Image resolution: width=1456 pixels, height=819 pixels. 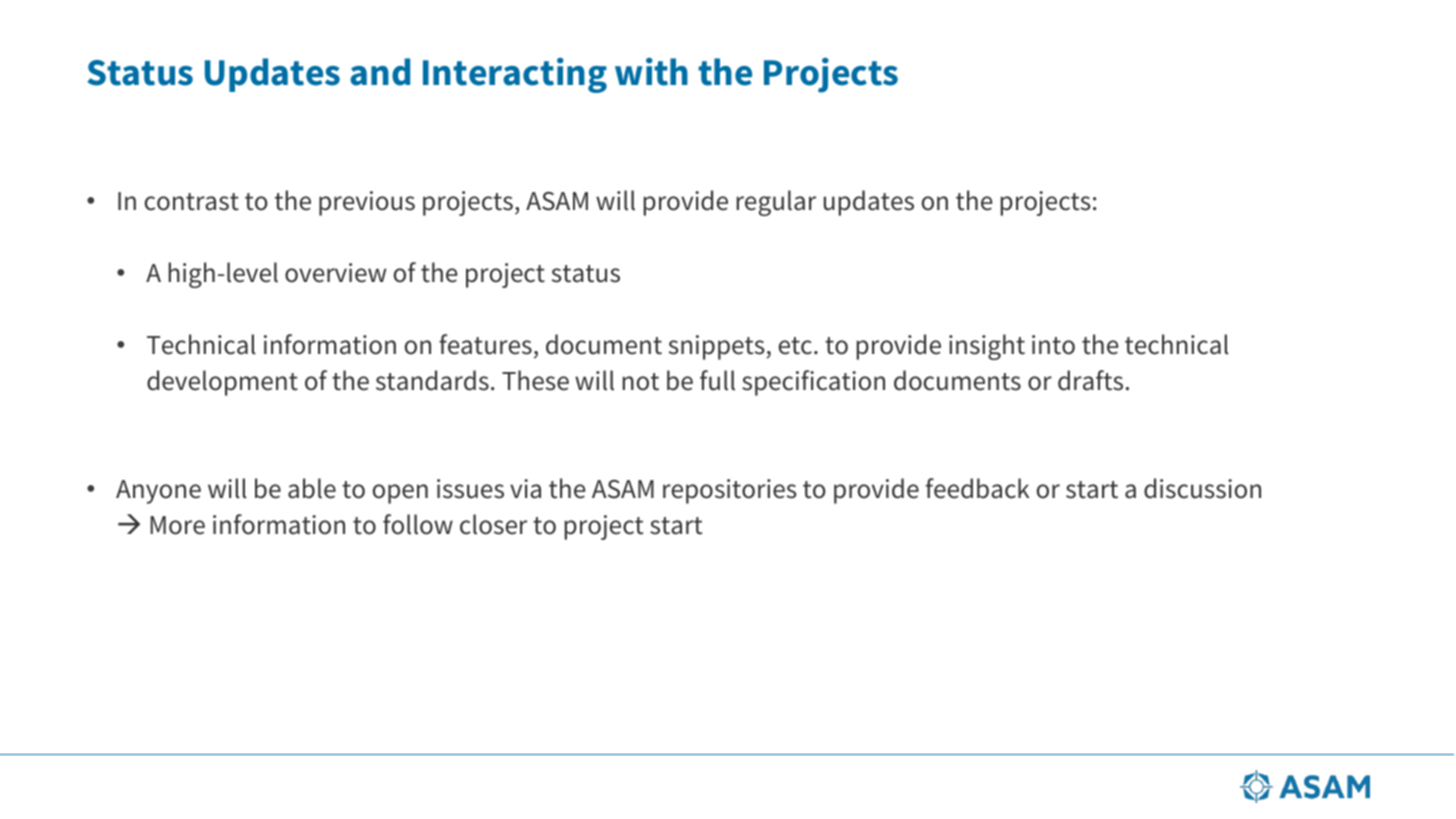 I want to click on repositories, so click(x=730, y=491).
